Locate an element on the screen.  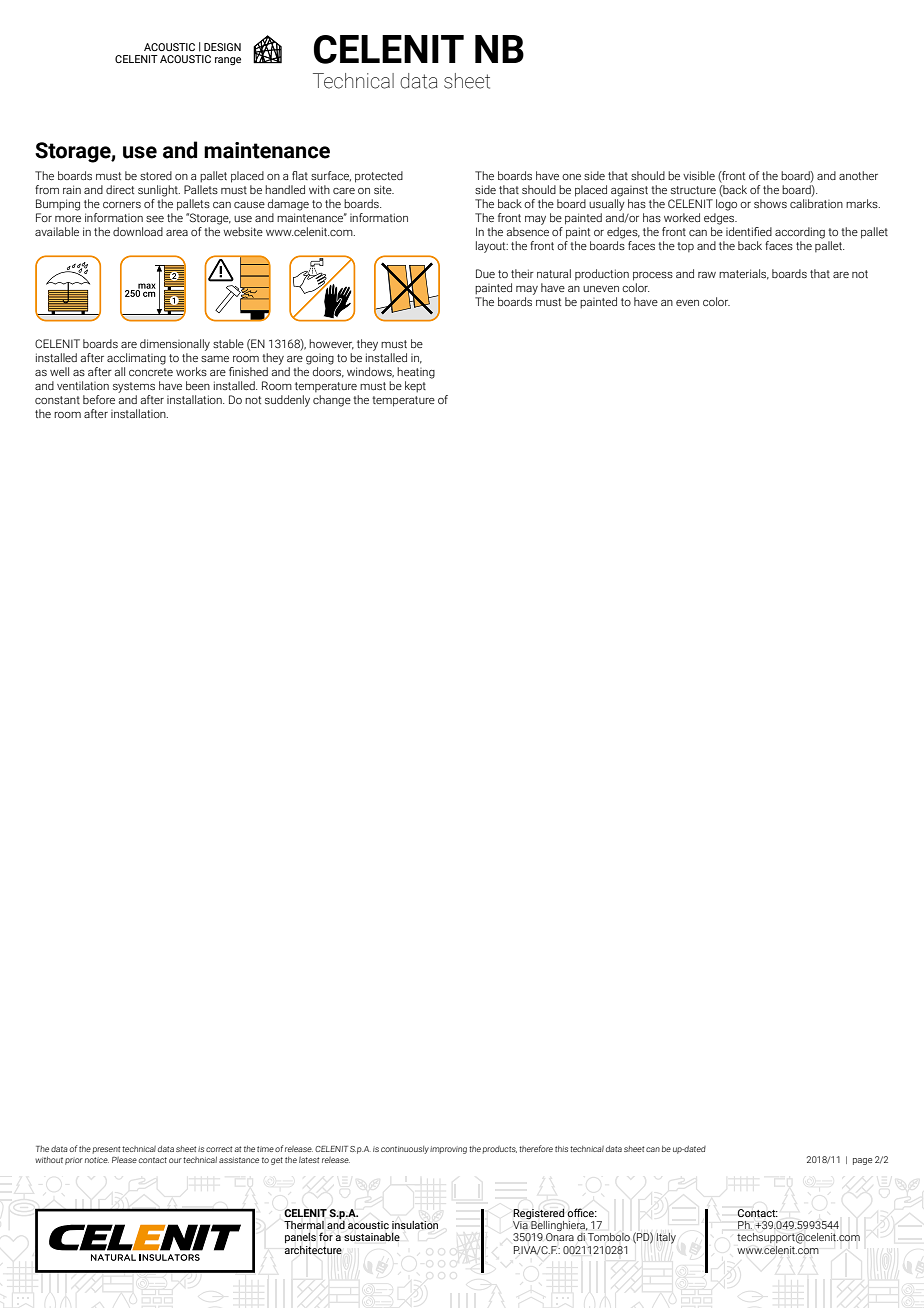
visible is located at coordinates (699, 175).
